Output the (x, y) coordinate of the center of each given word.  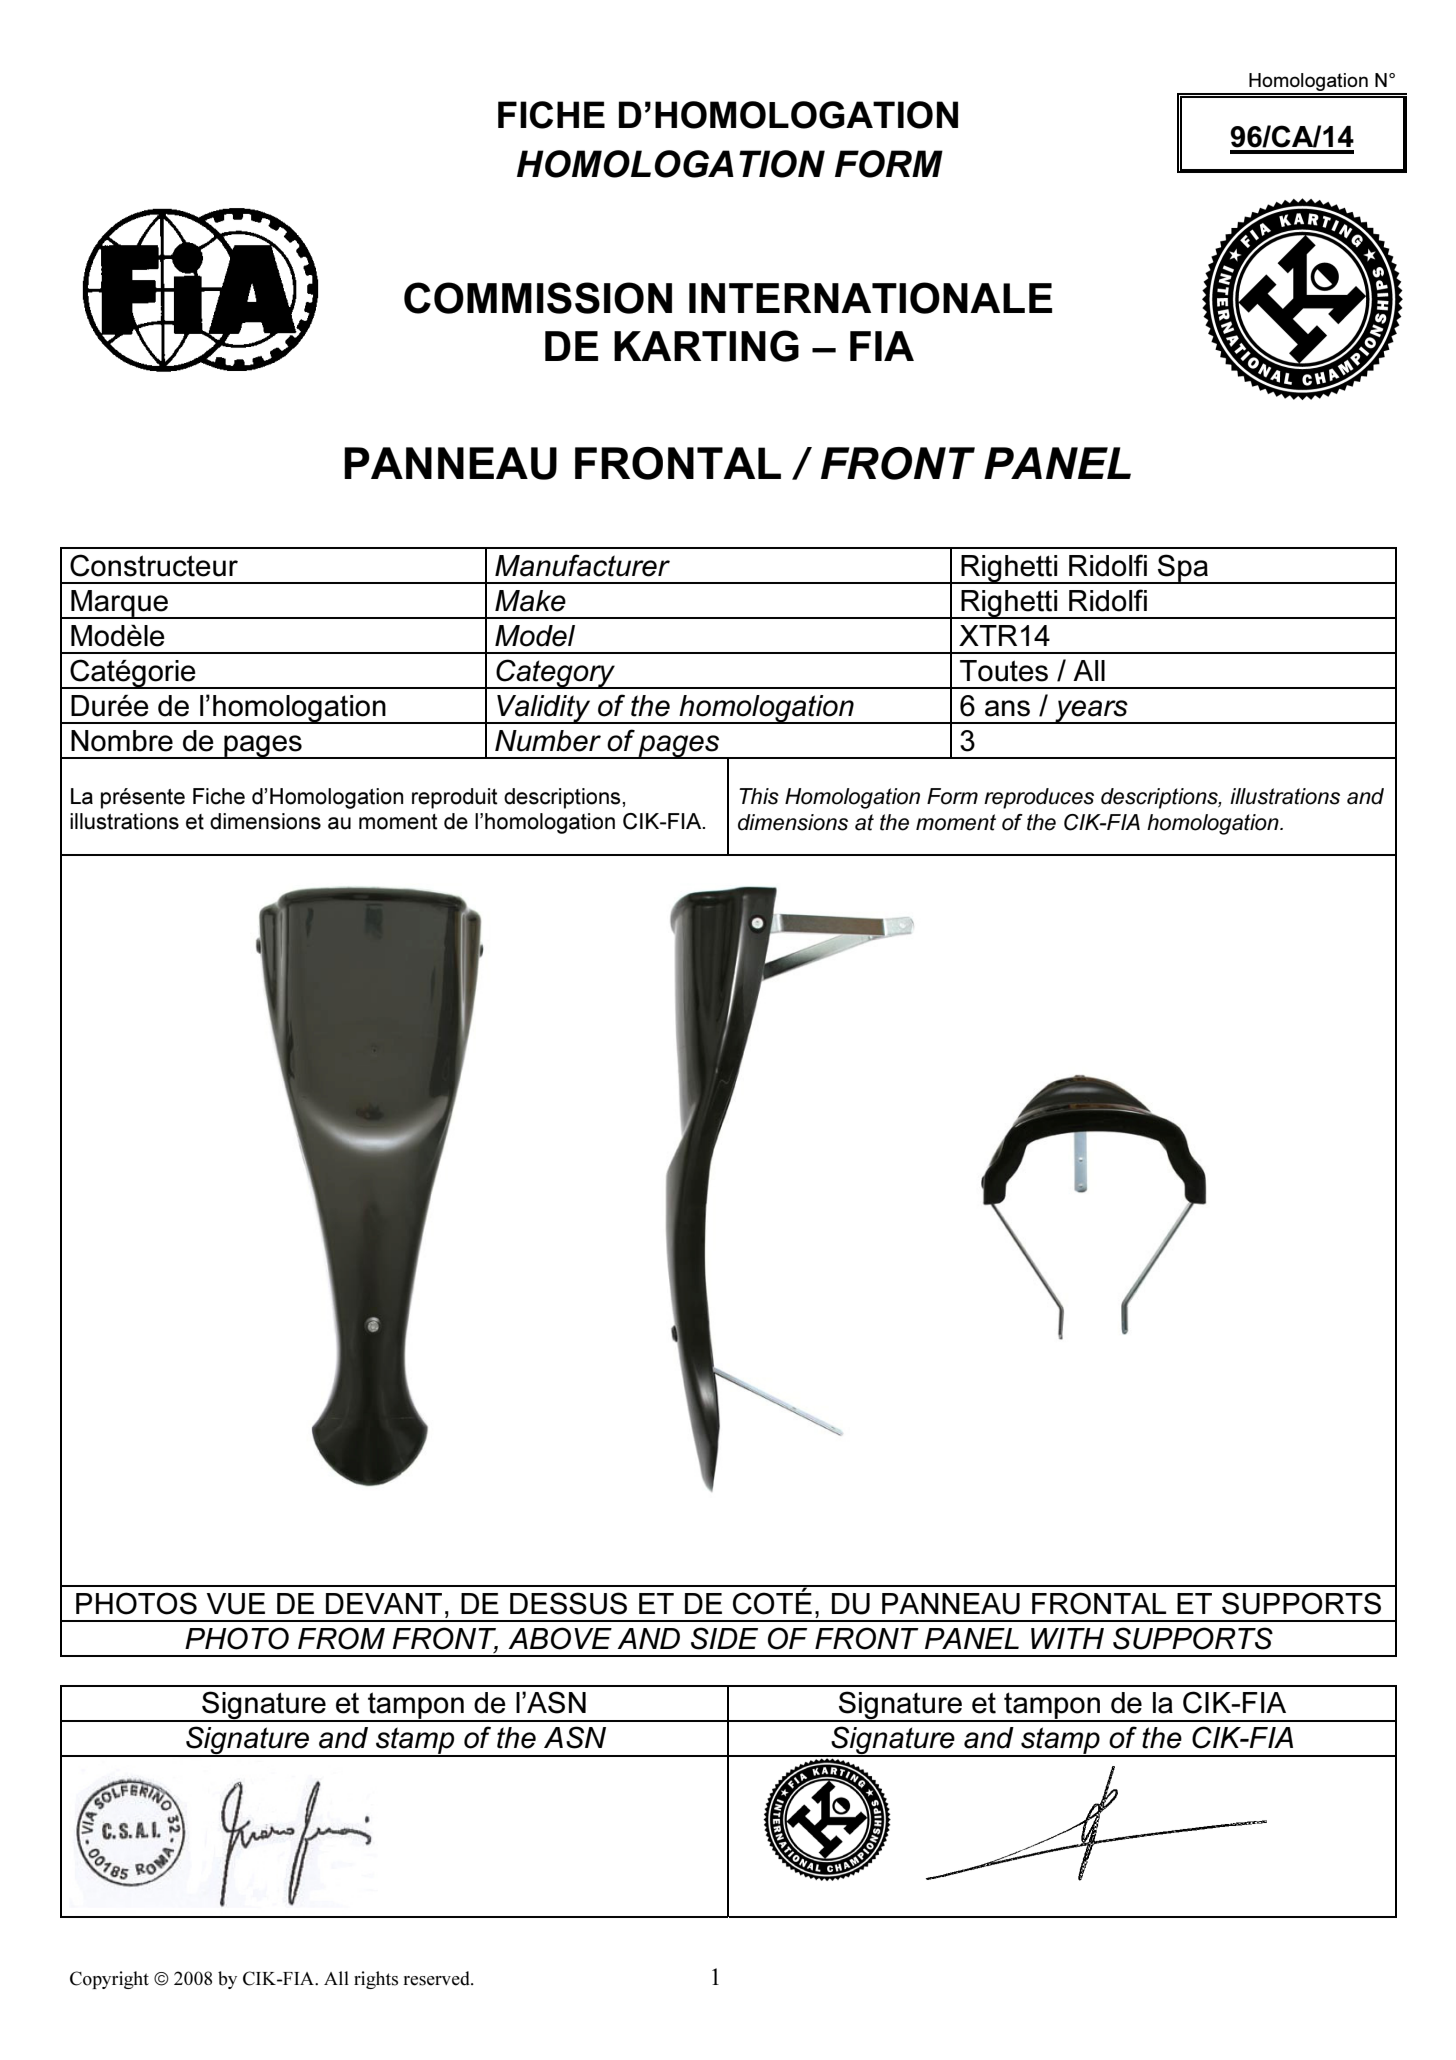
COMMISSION (538, 298)
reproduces (1039, 798)
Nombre (122, 741)
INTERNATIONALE (870, 298)
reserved (437, 1978)
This (759, 796)
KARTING (706, 346)
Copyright (109, 1980)
